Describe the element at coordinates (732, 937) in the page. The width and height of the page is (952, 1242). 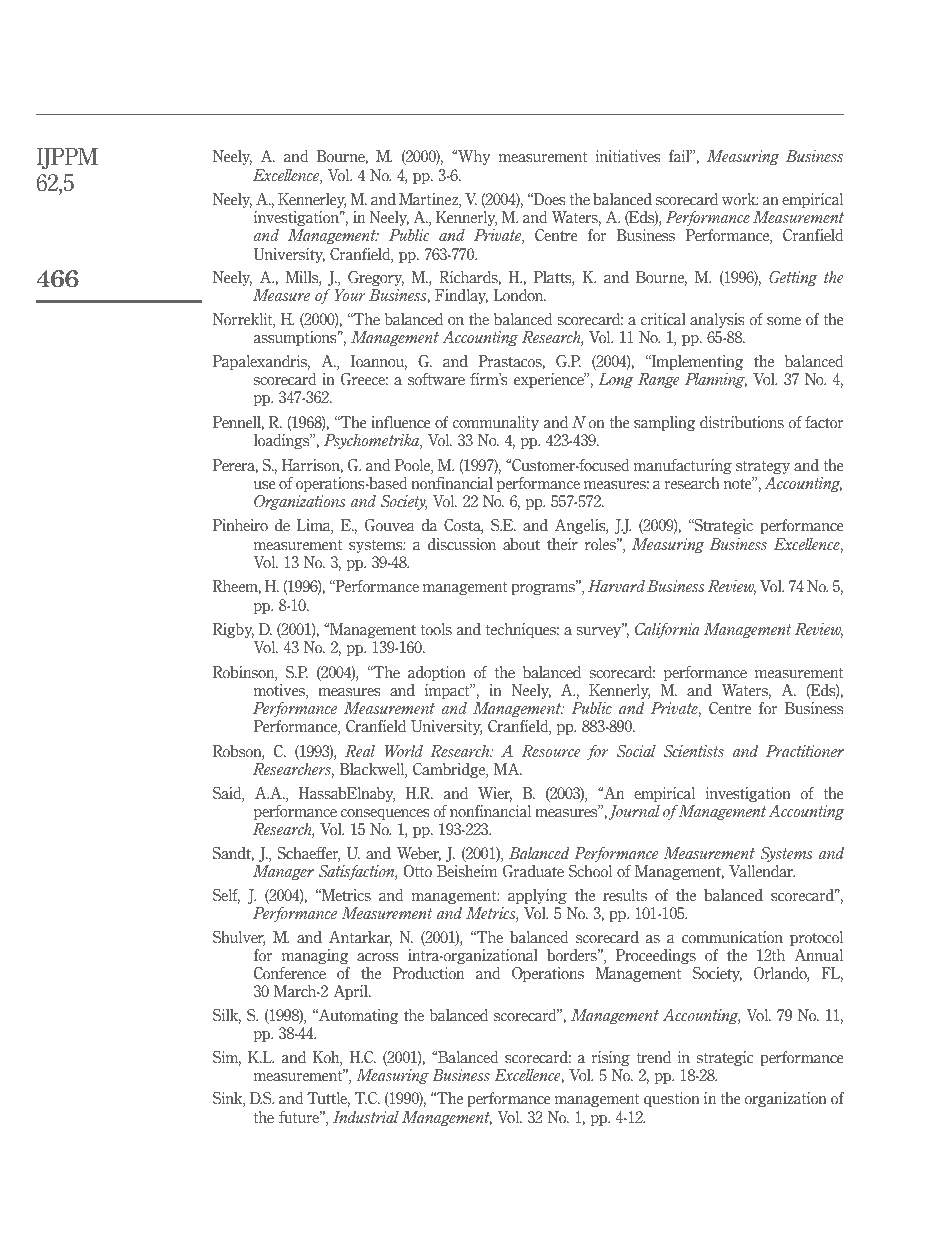
I see `communication` at that location.
